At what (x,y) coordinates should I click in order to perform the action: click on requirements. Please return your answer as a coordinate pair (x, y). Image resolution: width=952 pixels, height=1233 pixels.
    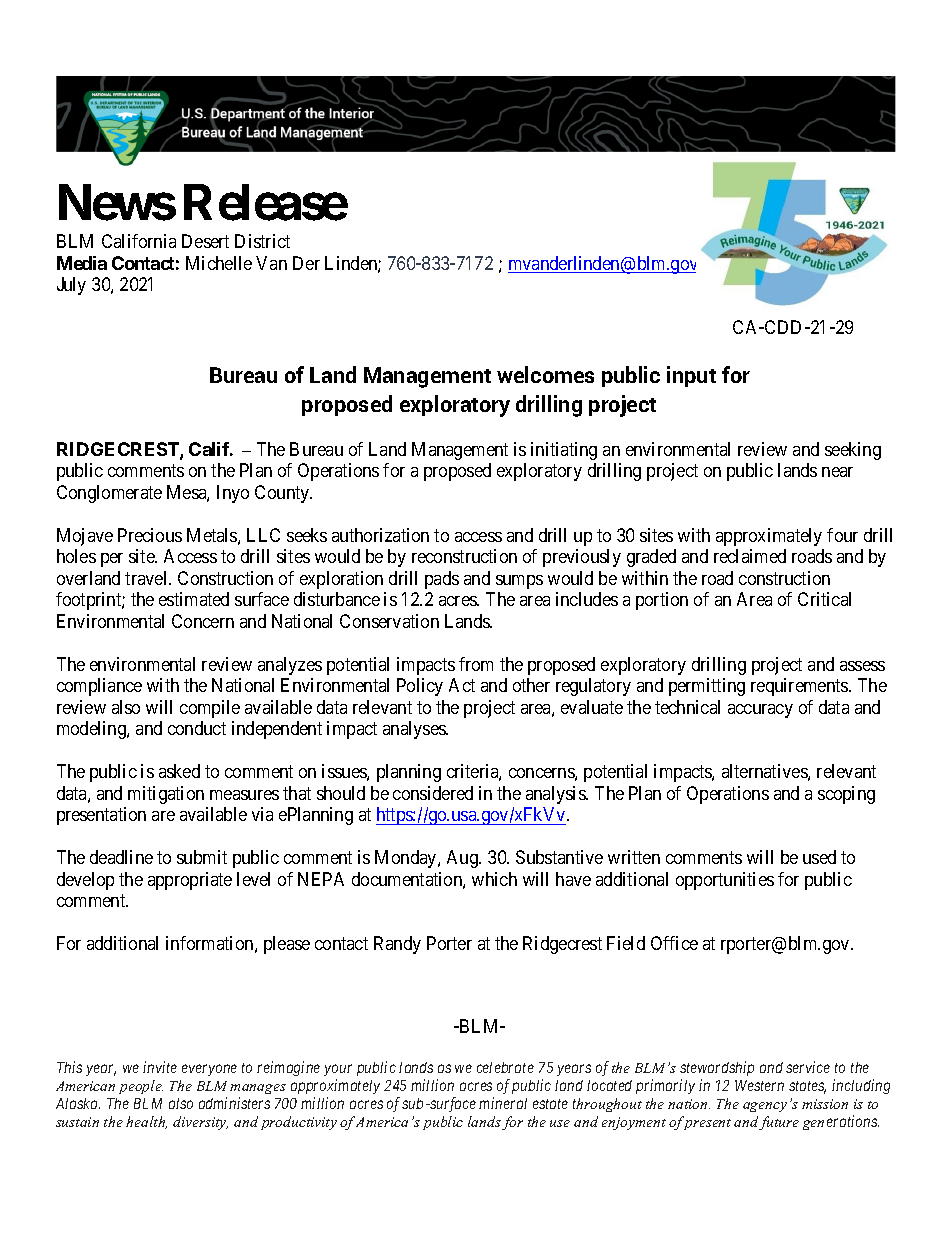
    Looking at the image, I should click on (800, 687).
